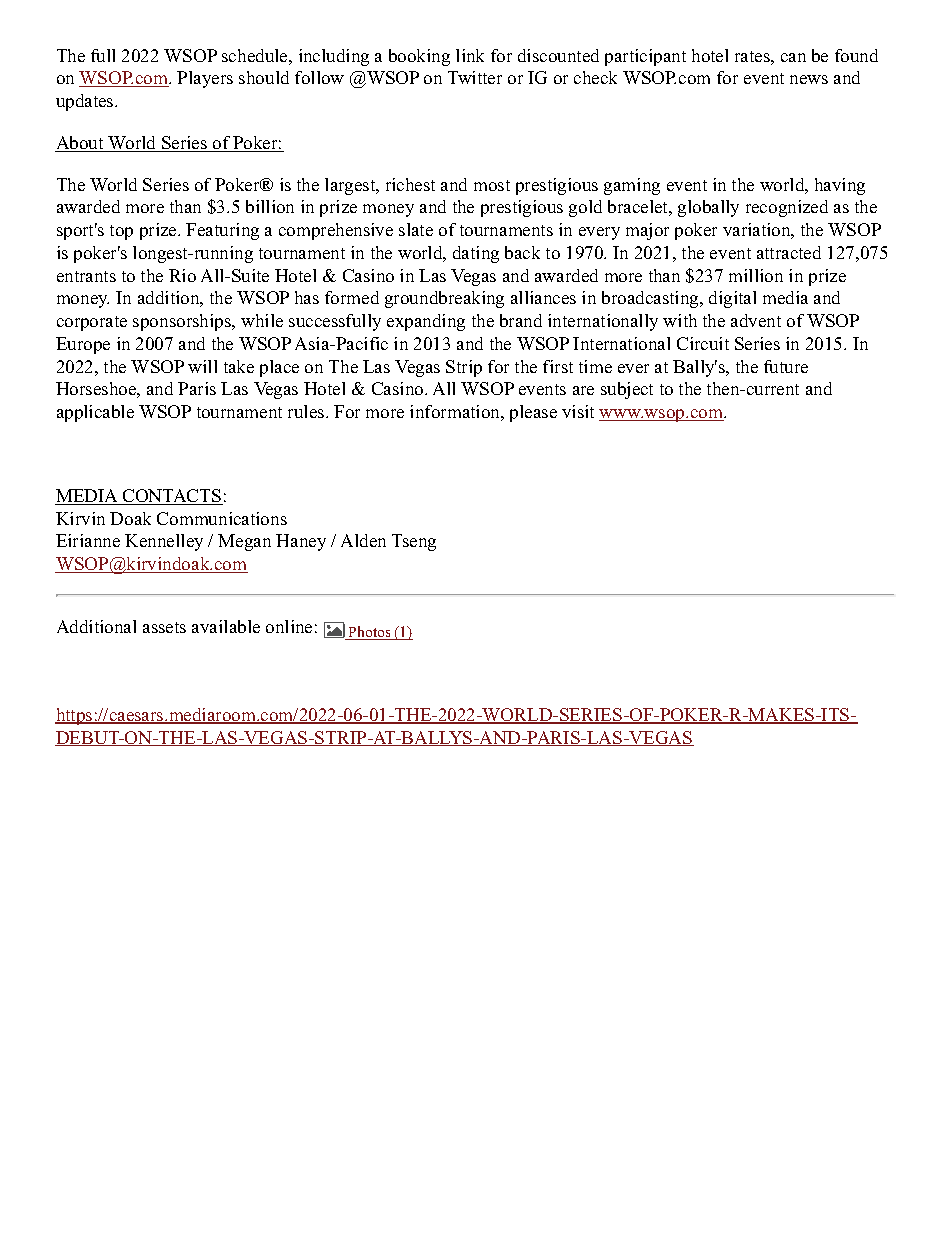 This screenshot has width=952, height=1233. I want to click on assets, so click(164, 627).
